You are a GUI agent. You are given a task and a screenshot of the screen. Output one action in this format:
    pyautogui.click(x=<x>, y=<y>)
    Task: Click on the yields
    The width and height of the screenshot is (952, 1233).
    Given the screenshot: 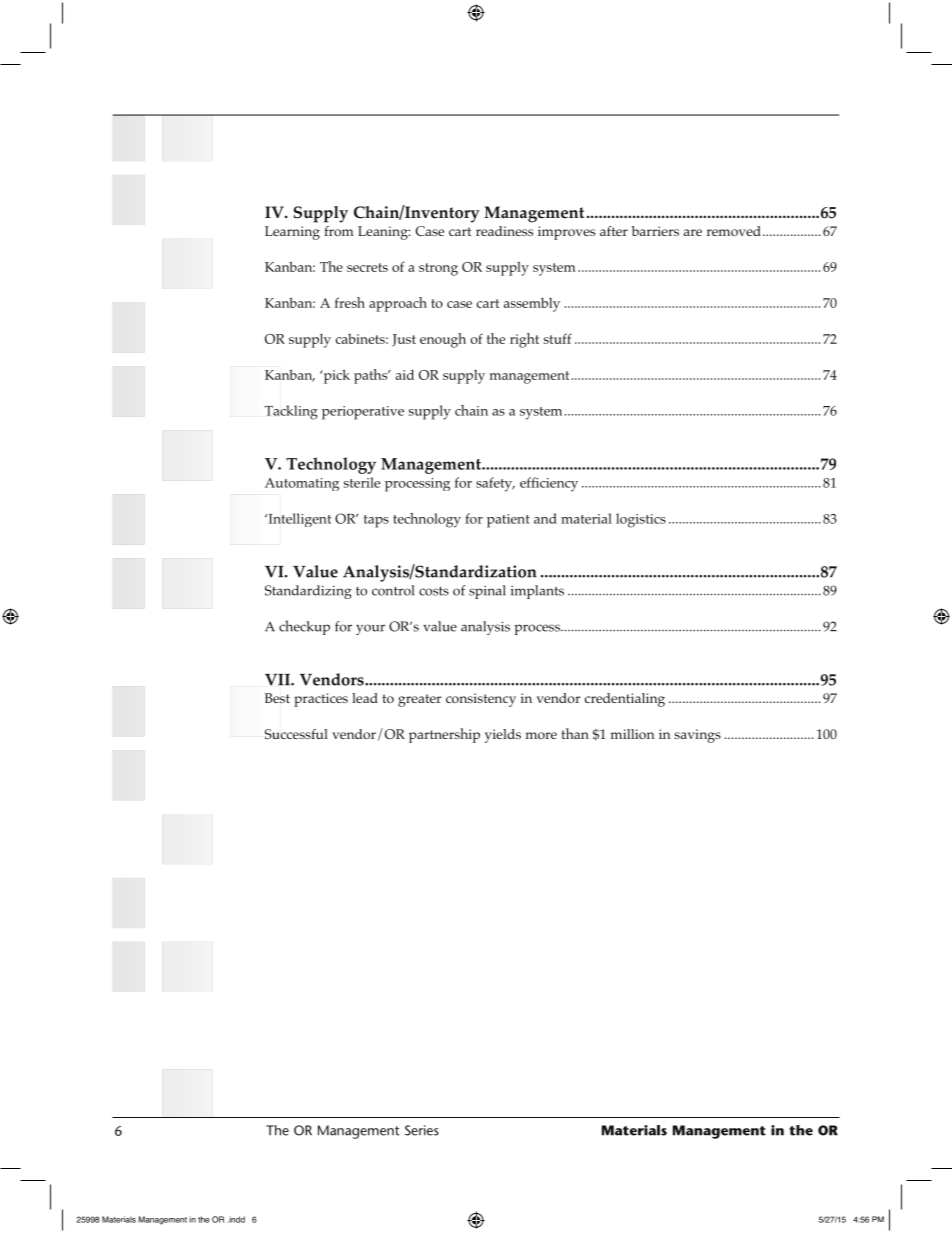 What is the action you would take?
    pyautogui.click(x=503, y=736)
